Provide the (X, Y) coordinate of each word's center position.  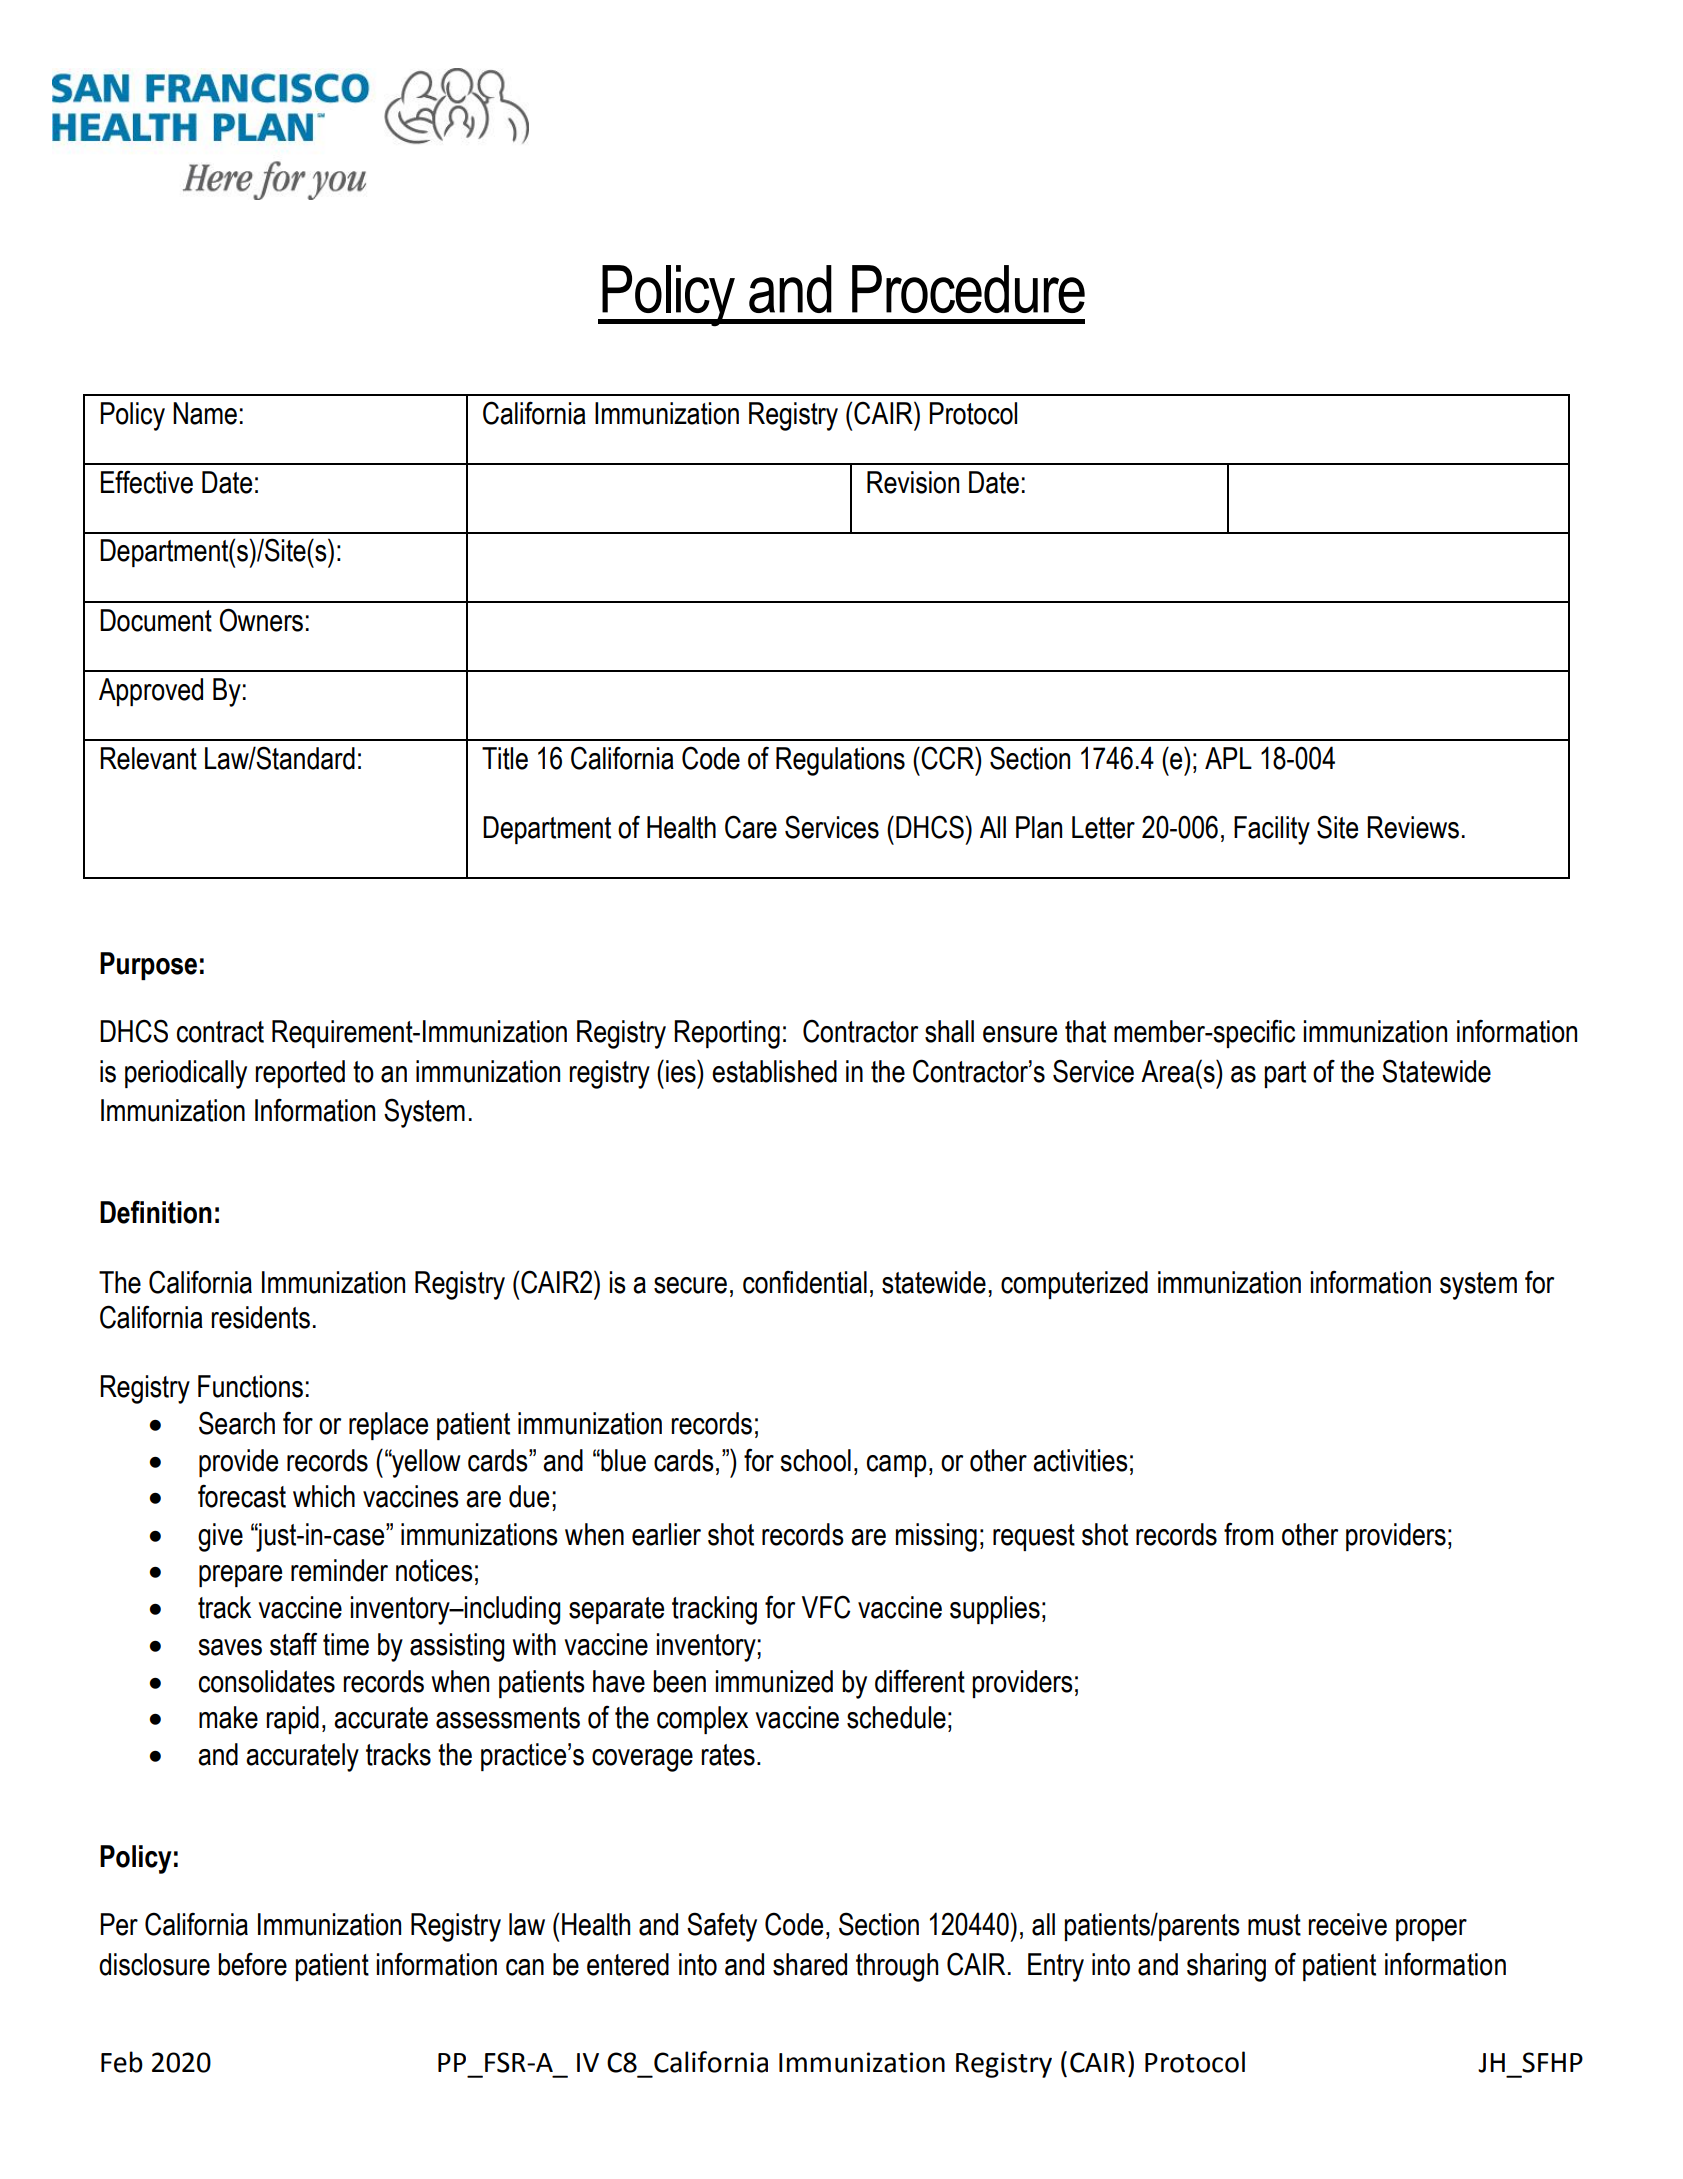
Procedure (968, 289)
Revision (913, 482)
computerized (1074, 1285)
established (774, 1071)
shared (810, 1964)
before (252, 1964)
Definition (156, 1212)
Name (205, 413)
